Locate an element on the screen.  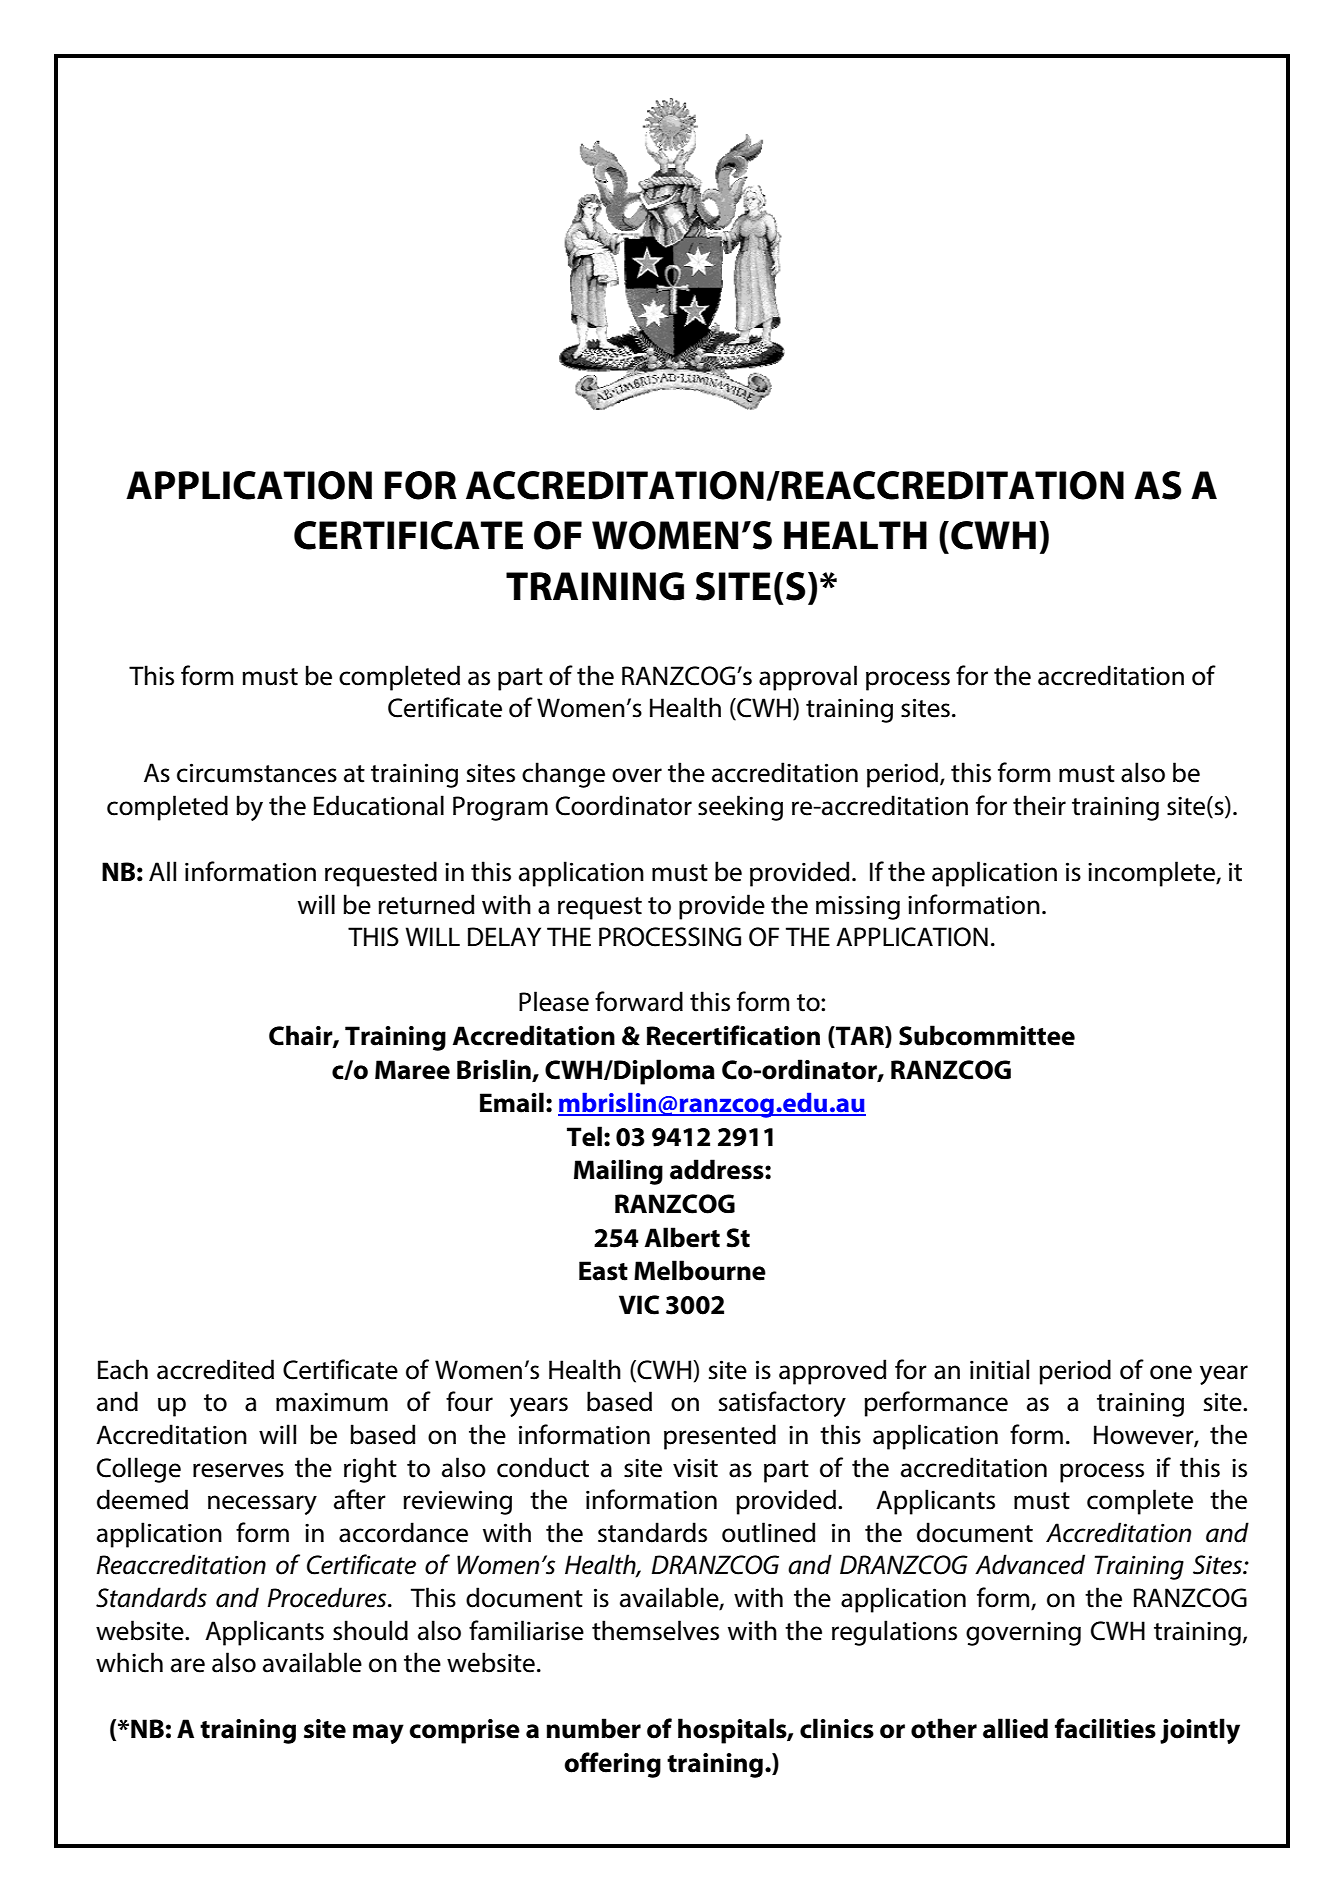
Subcommittee is located at coordinates (987, 1035).
